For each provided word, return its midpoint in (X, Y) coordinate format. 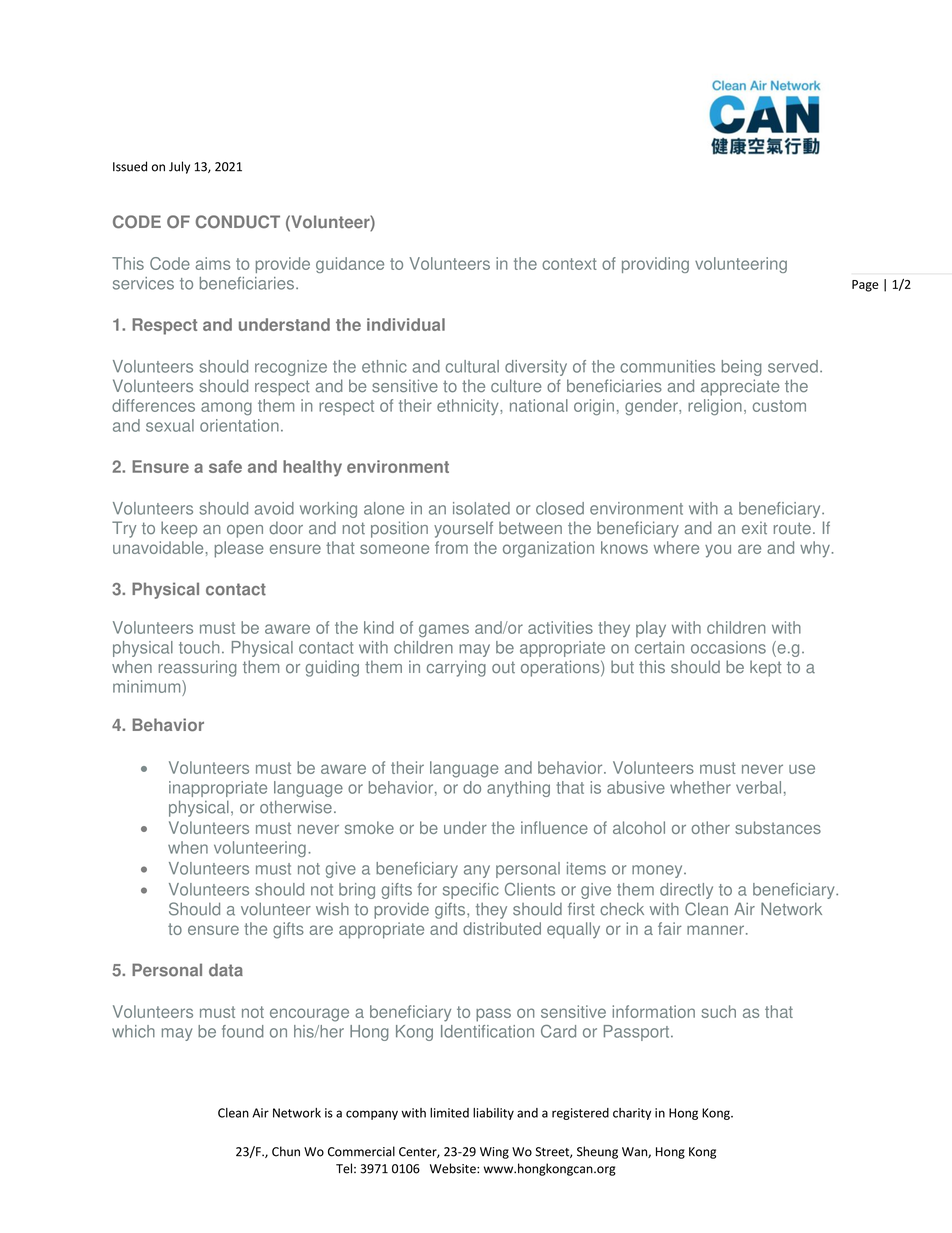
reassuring (197, 668)
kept (765, 668)
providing (655, 265)
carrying (456, 668)
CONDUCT (238, 222)
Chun (286, 1151)
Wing (494, 1153)
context (569, 264)
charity (632, 1114)
